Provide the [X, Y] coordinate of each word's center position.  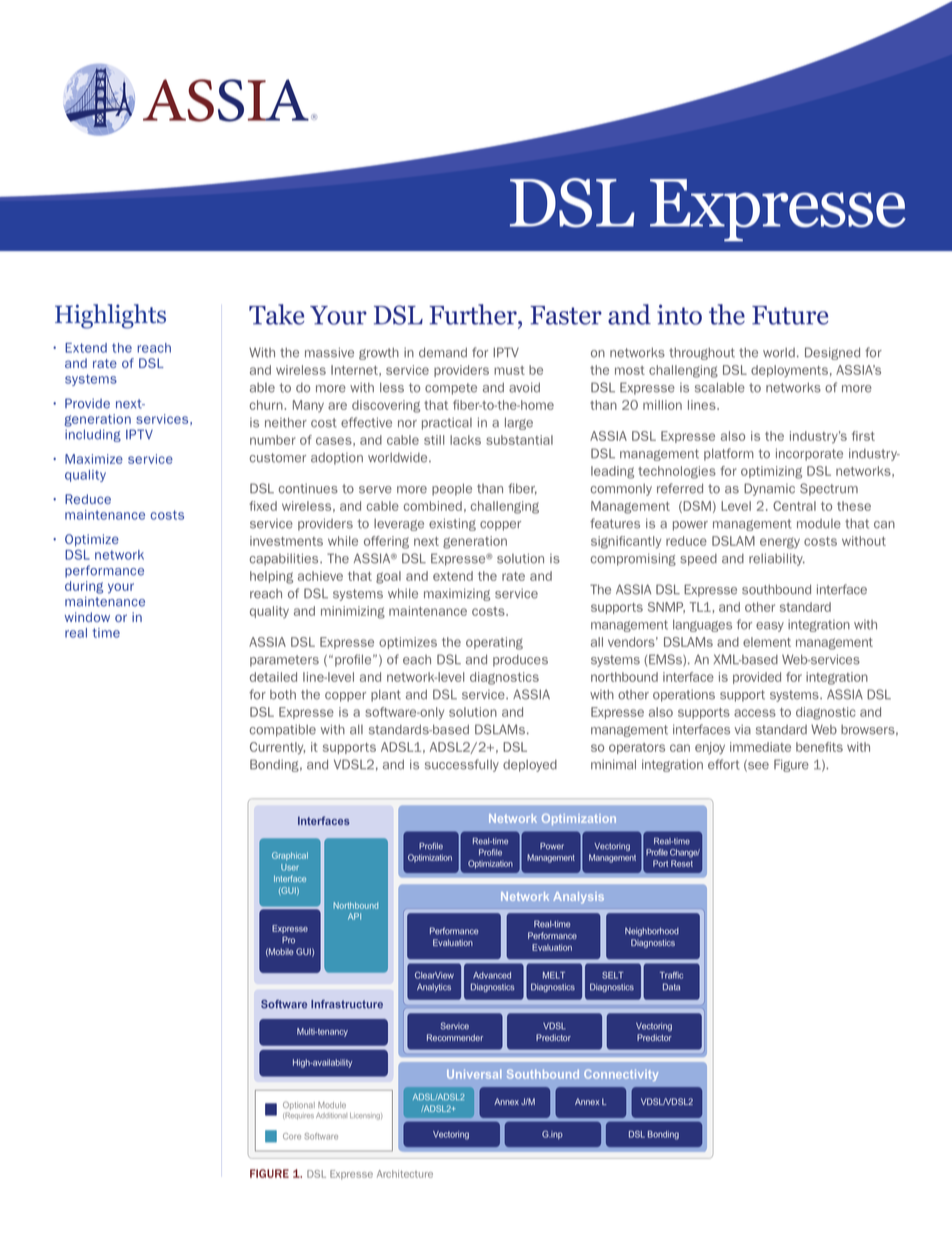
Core [292, 1136]
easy [770, 627]
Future [790, 315]
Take [277, 314]
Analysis [578, 898]
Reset [682, 863]
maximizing [457, 594]
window [87, 617]
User [290, 867]
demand [443, 352]
